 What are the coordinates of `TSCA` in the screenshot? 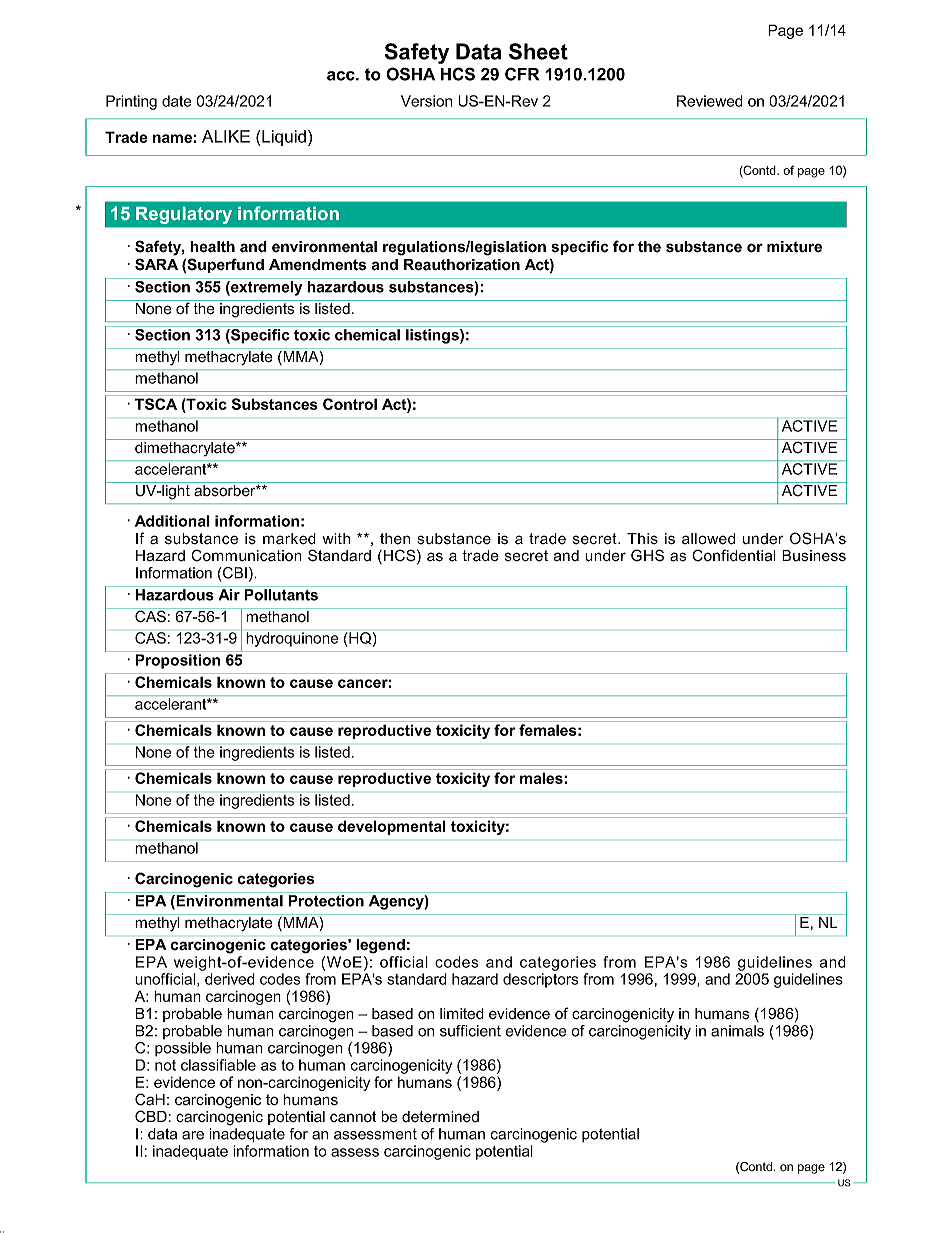 It's located at (156, 404).
